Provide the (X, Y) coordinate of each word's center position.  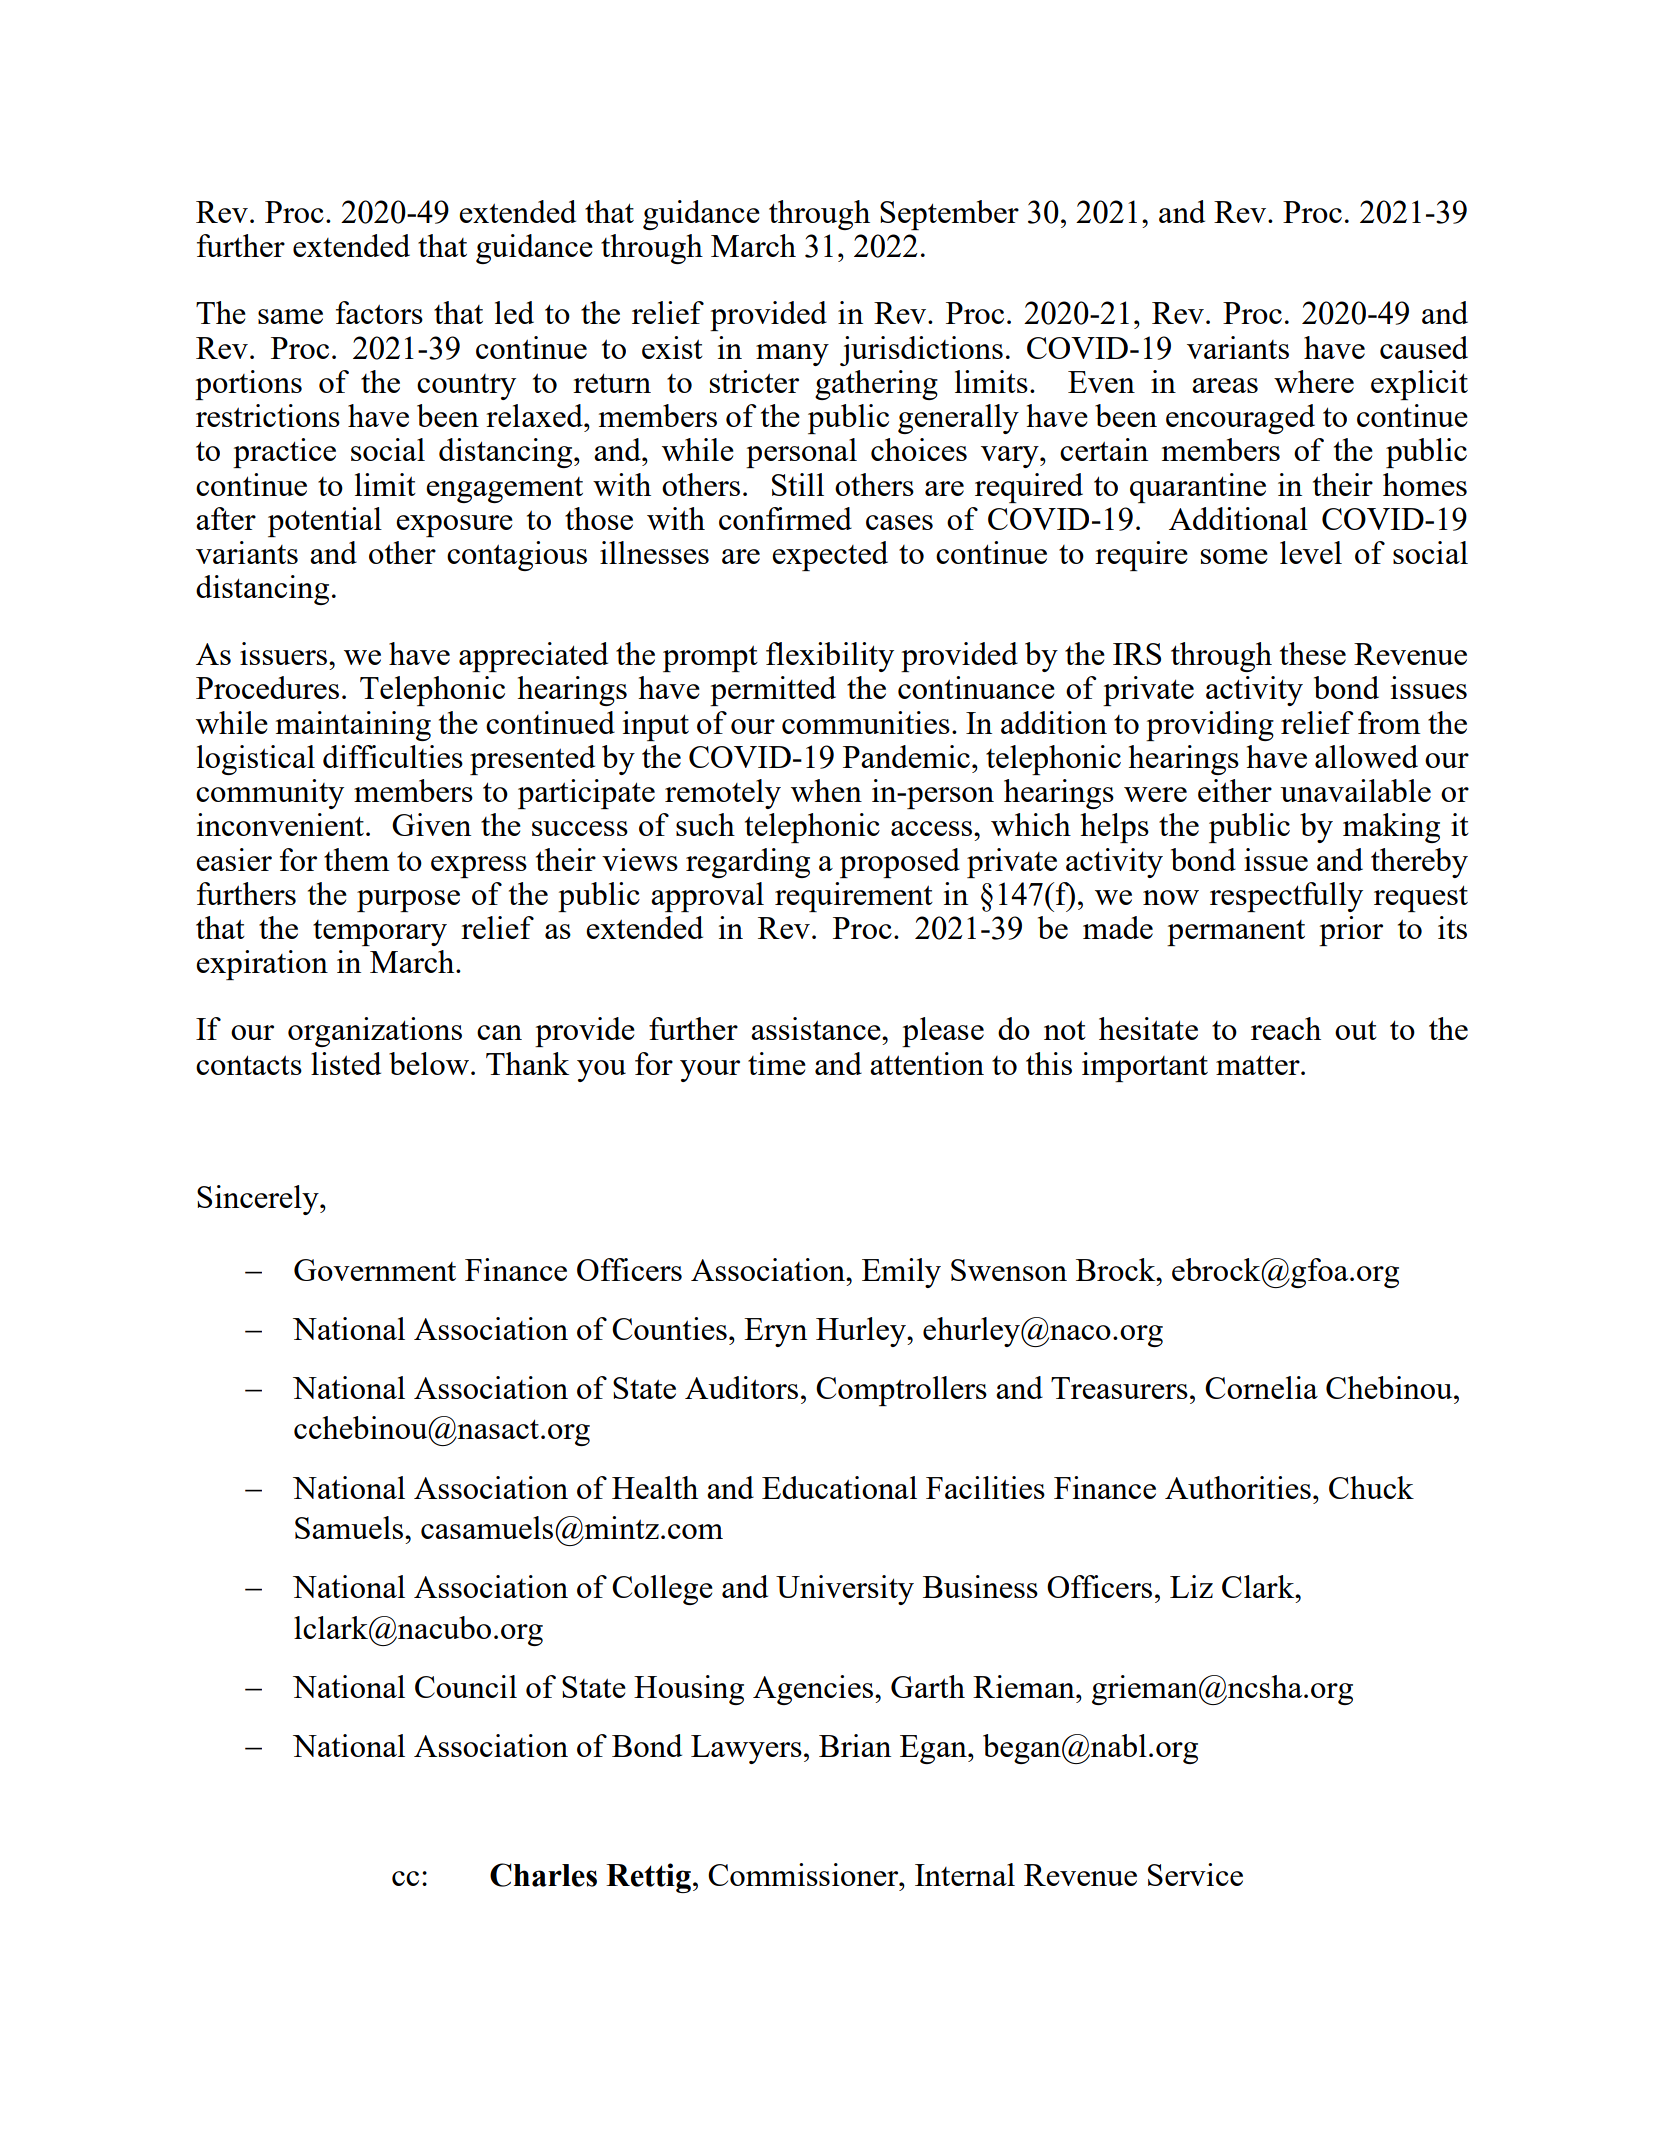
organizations (375, 1032)
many (792, 355)
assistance (817, 1028)
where (1314, 381)
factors (379, 312)
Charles (543, 1875)
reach (1286, 1028)
